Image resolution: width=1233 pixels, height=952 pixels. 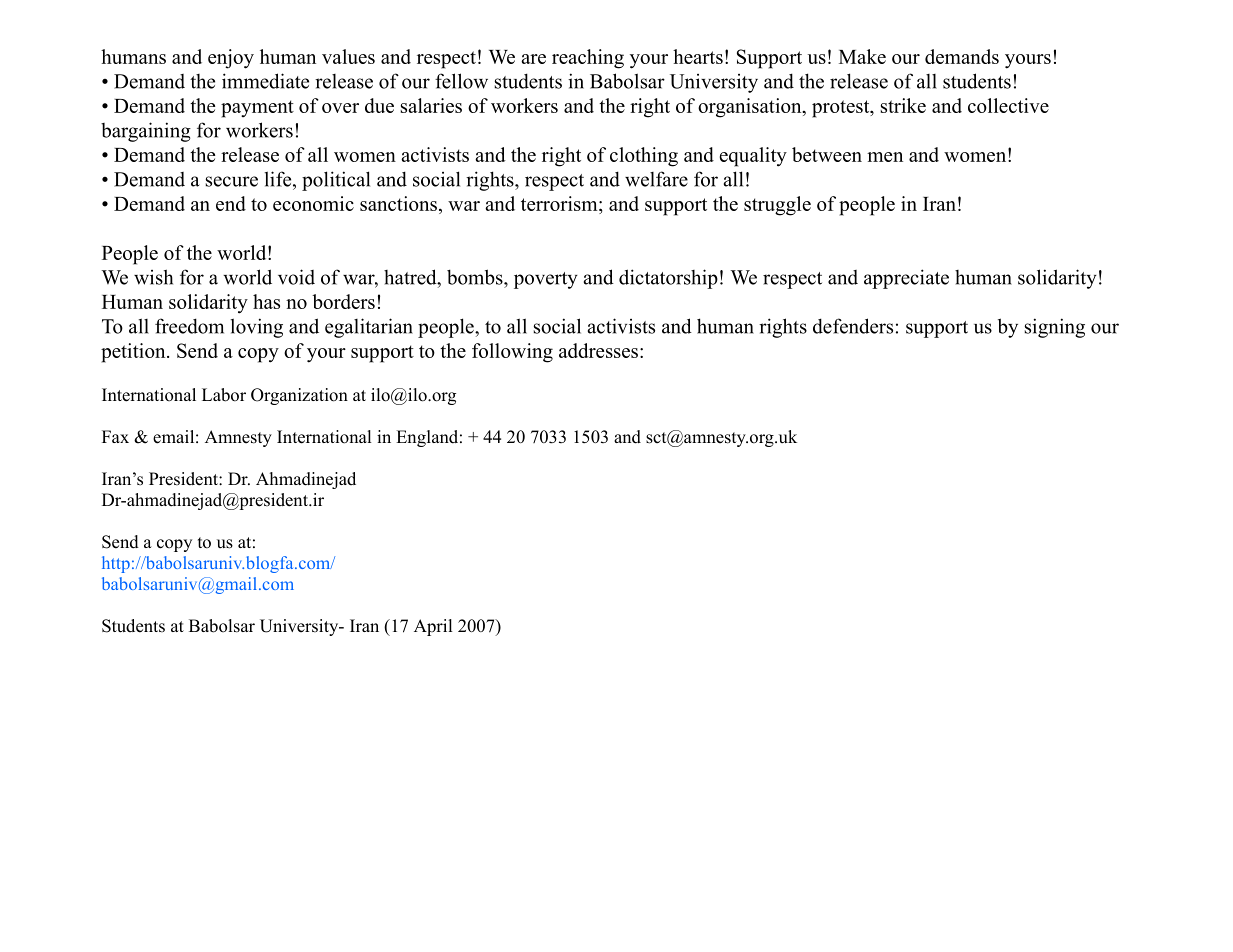 I want to click on defenders, so click(x=853, y=326).
